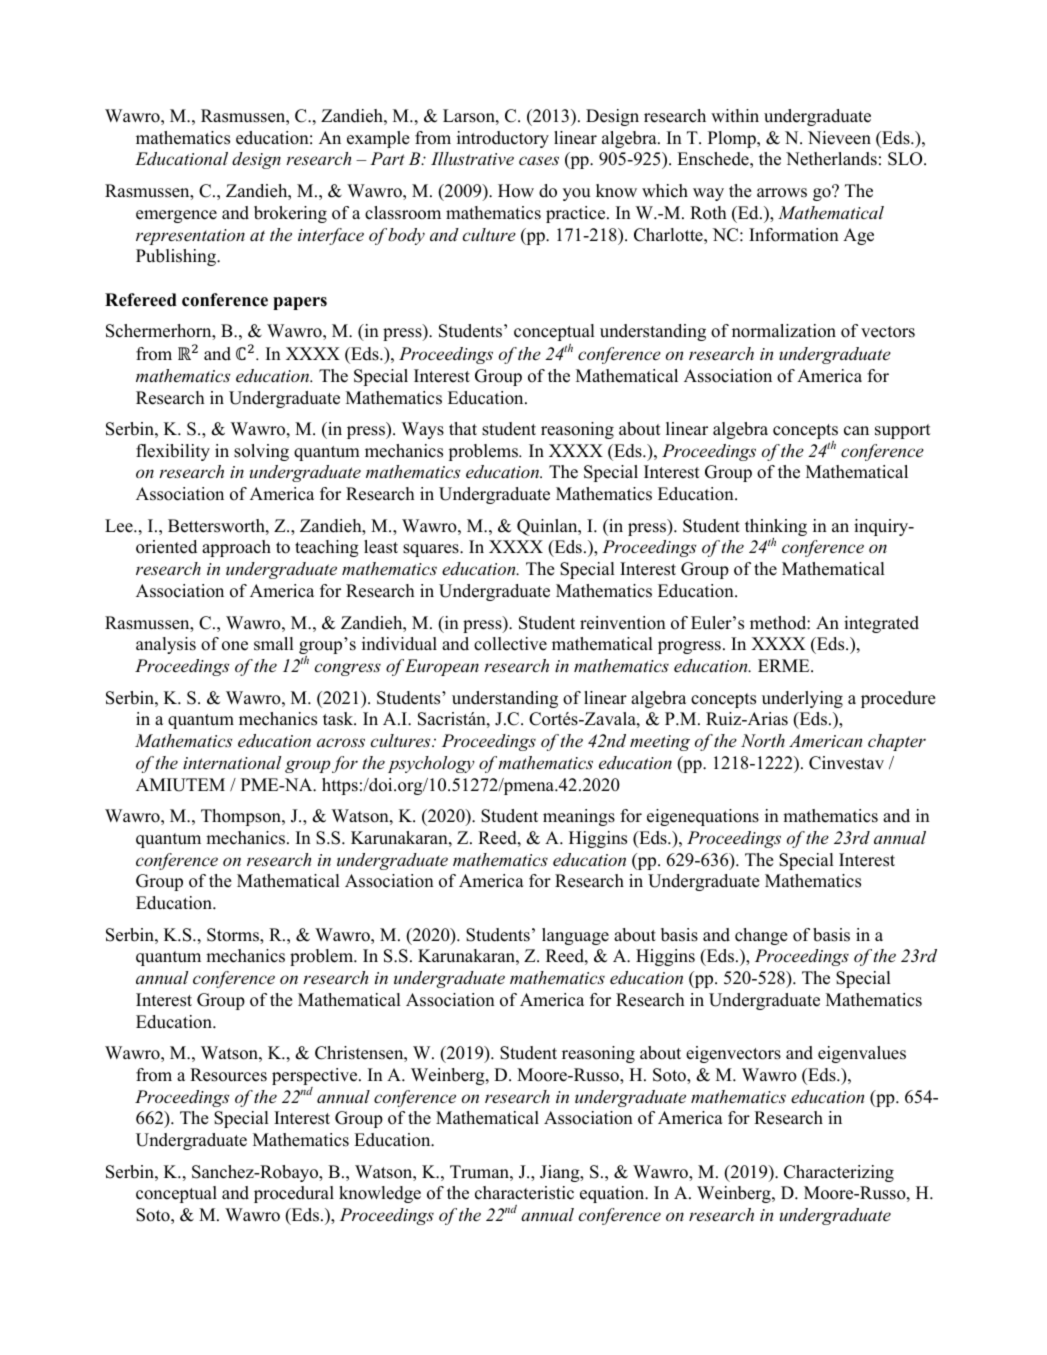  What do you see at coordinates (831, 159) in the screenshot?
I see `Netherlands` at bounding box center [831, 159].
